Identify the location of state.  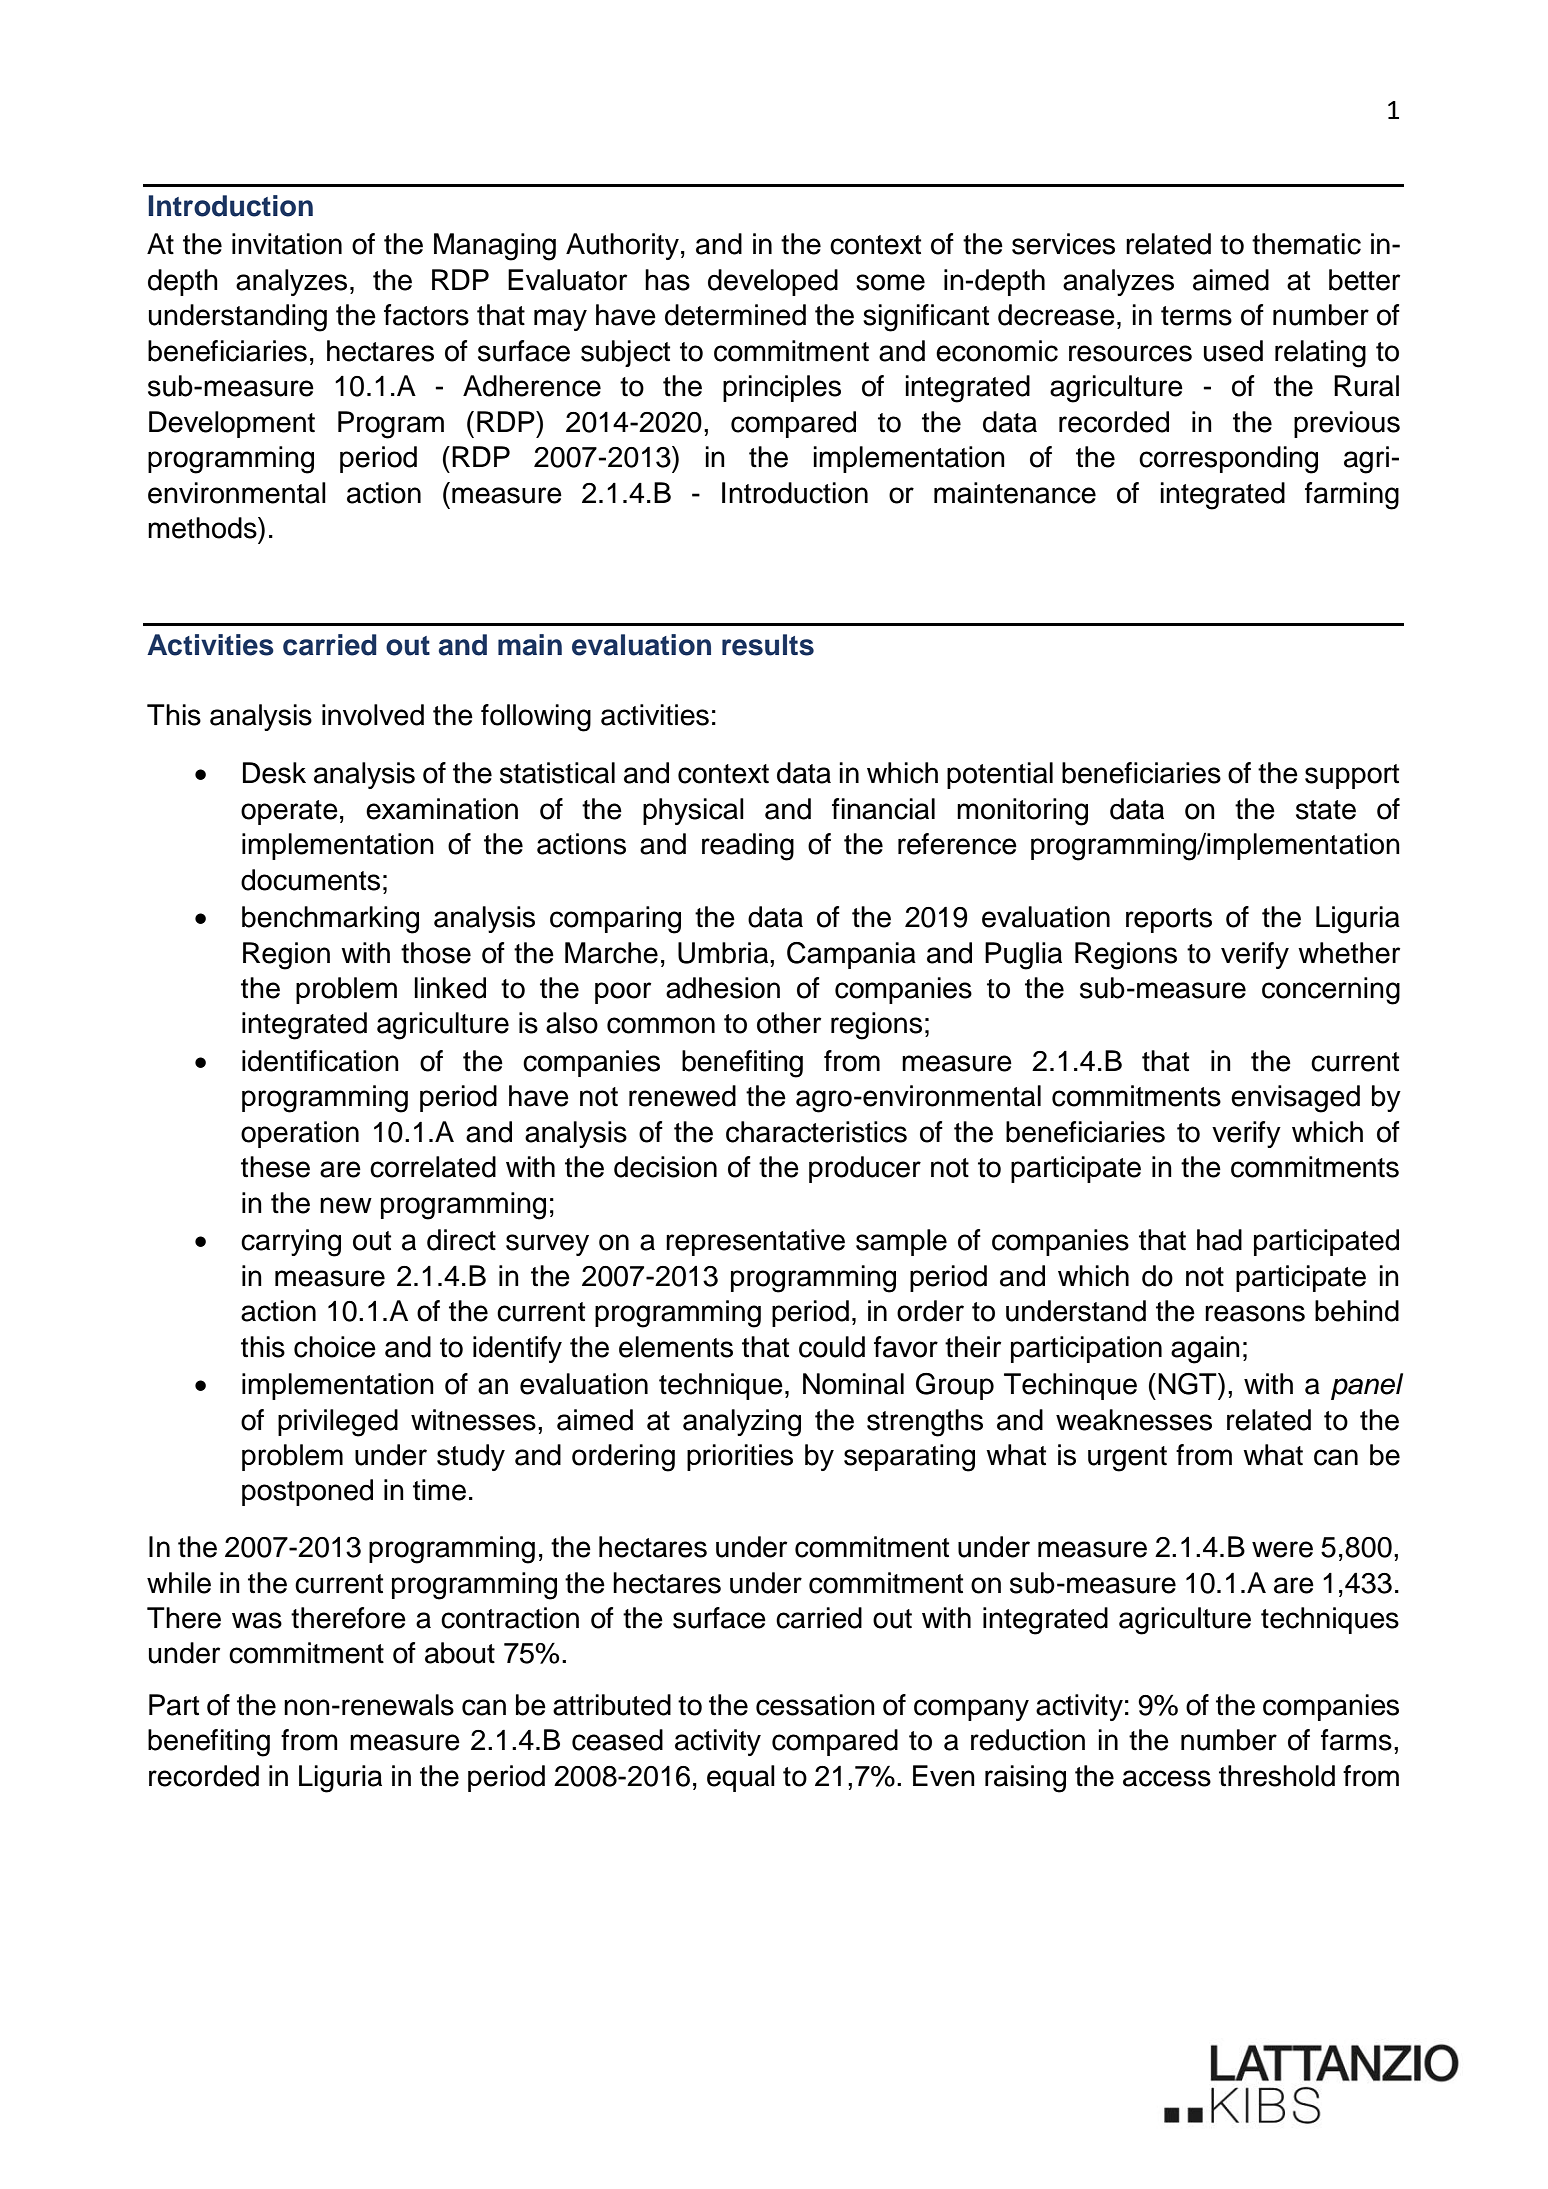
(1326, 810).
